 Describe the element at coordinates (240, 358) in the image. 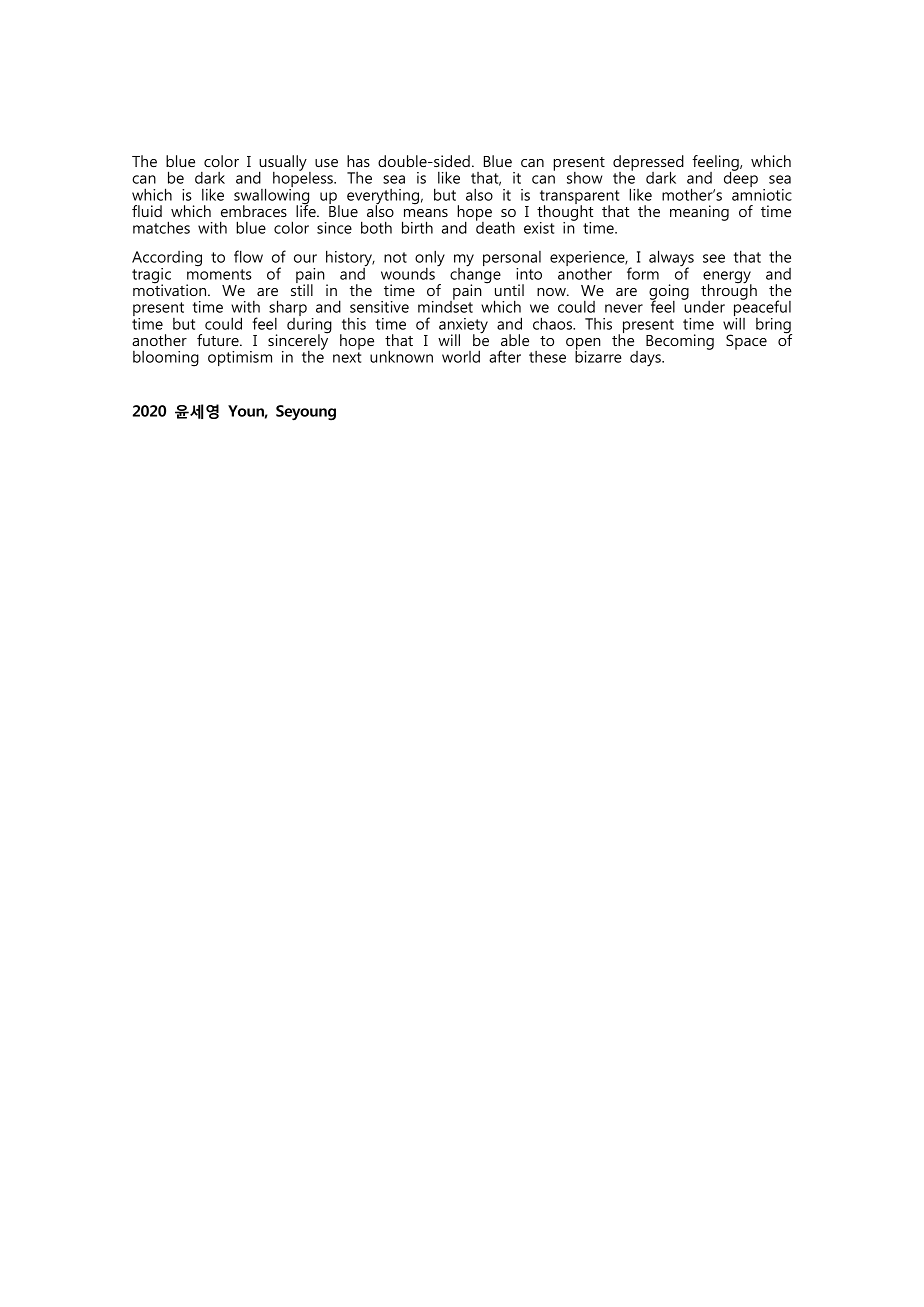

I see `optimism` at that location.
